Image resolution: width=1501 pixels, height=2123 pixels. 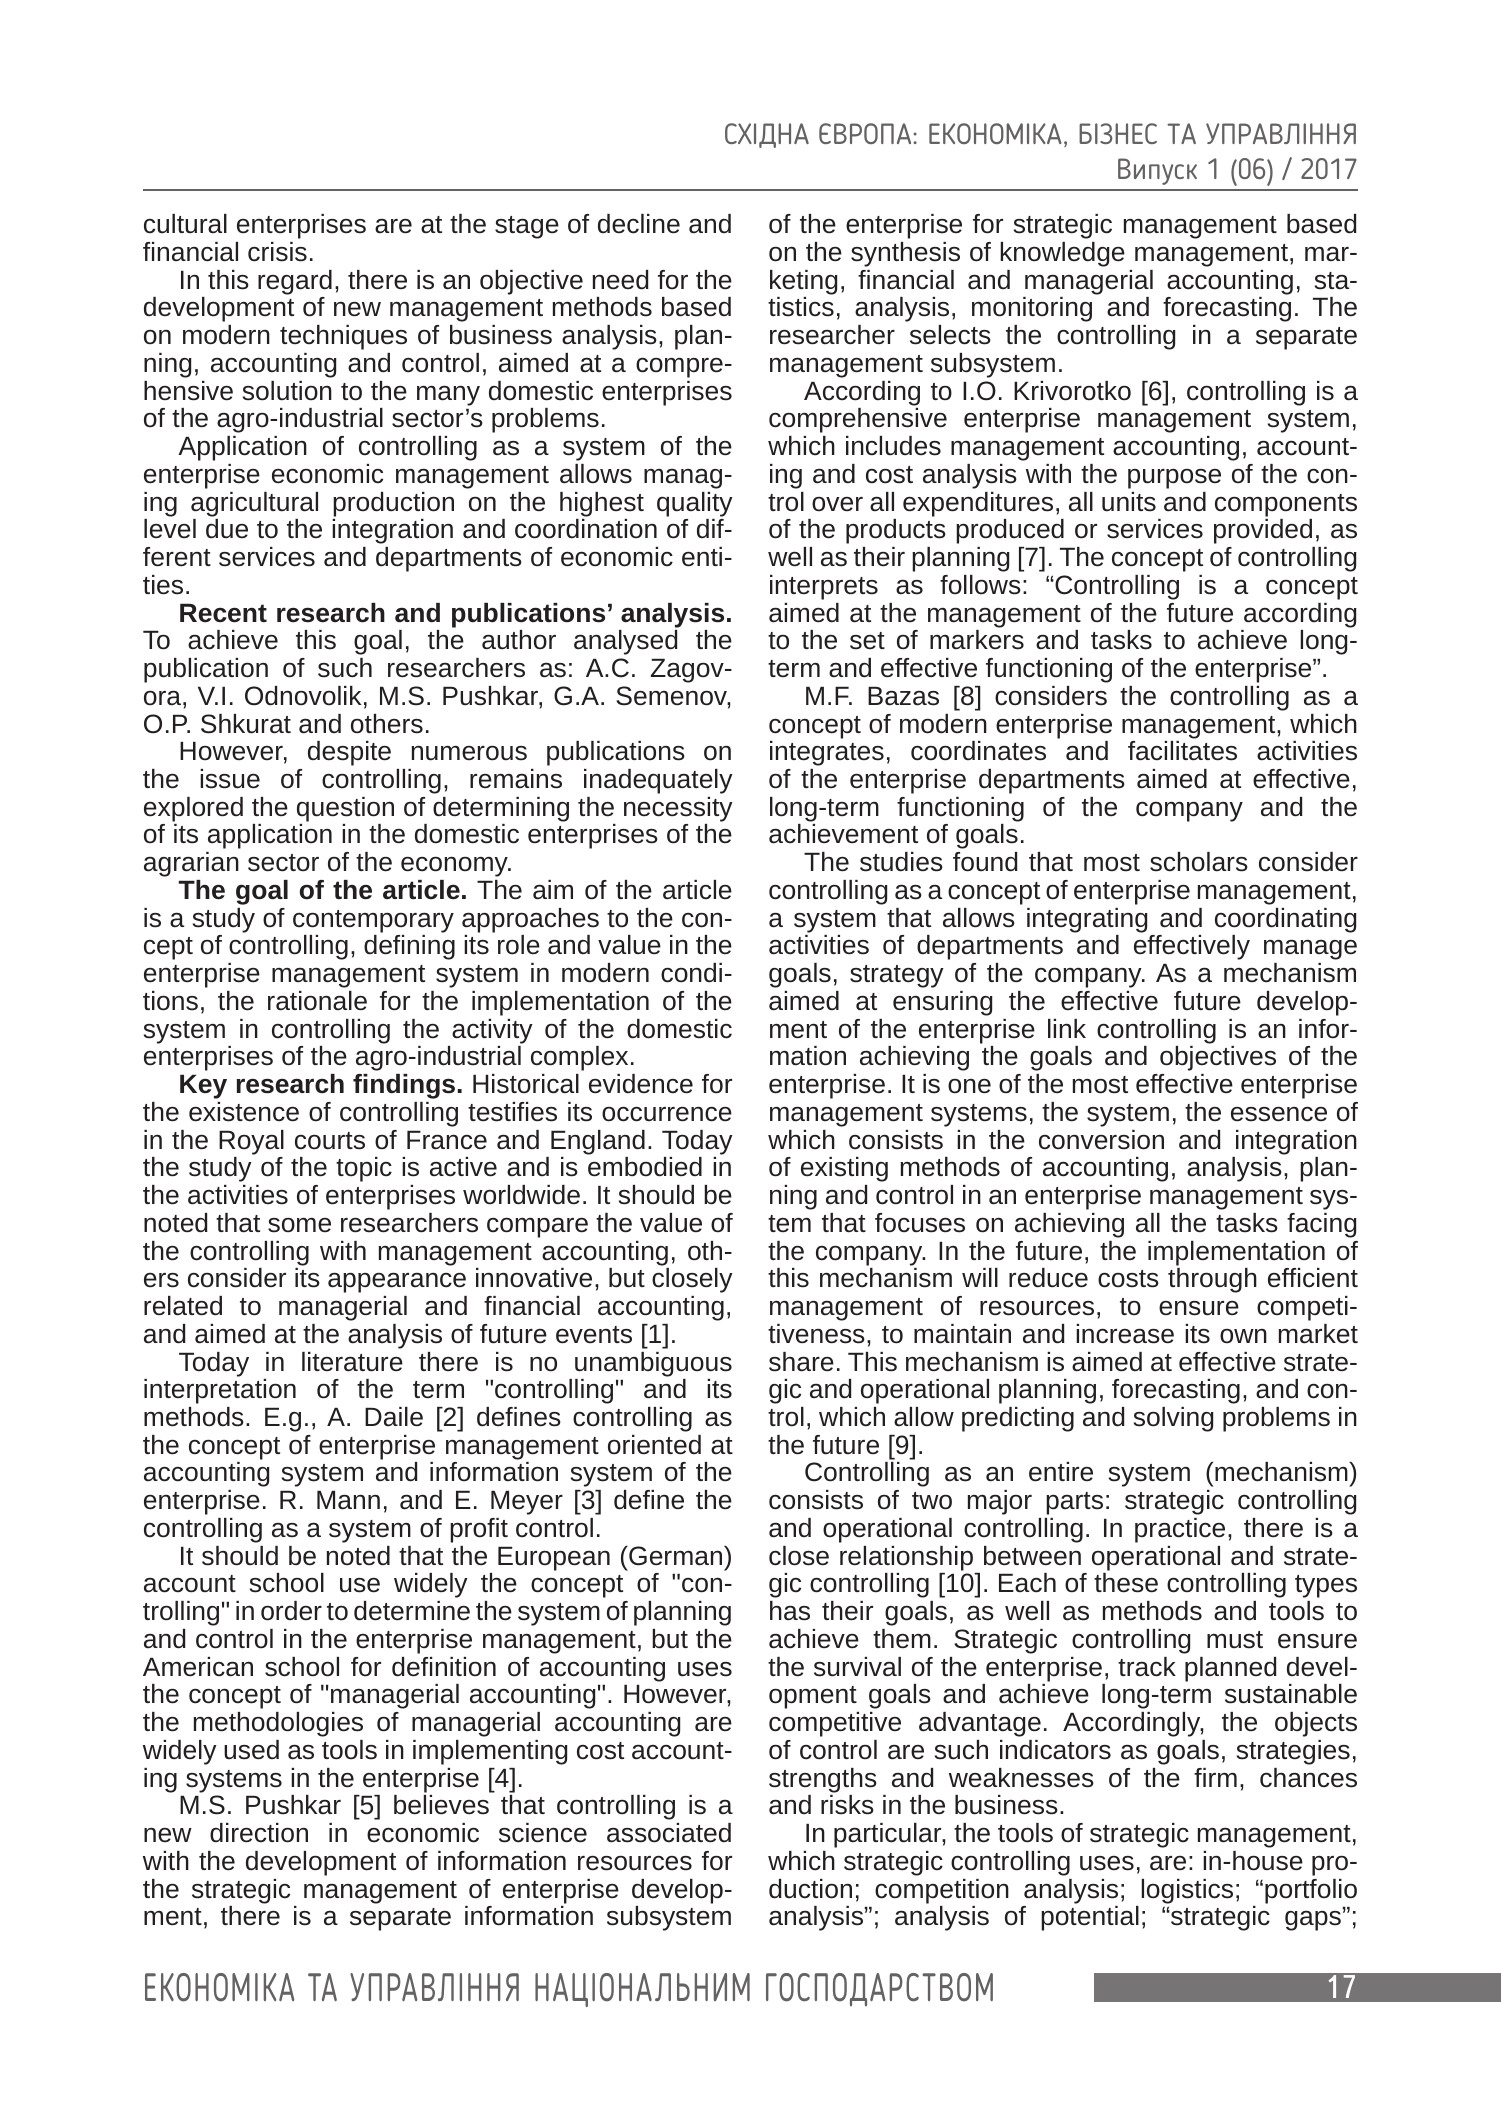 What do you see at coordinates (373, 921) in the screenshot?
I see `contemporary` at bounding box center [373, 921].
